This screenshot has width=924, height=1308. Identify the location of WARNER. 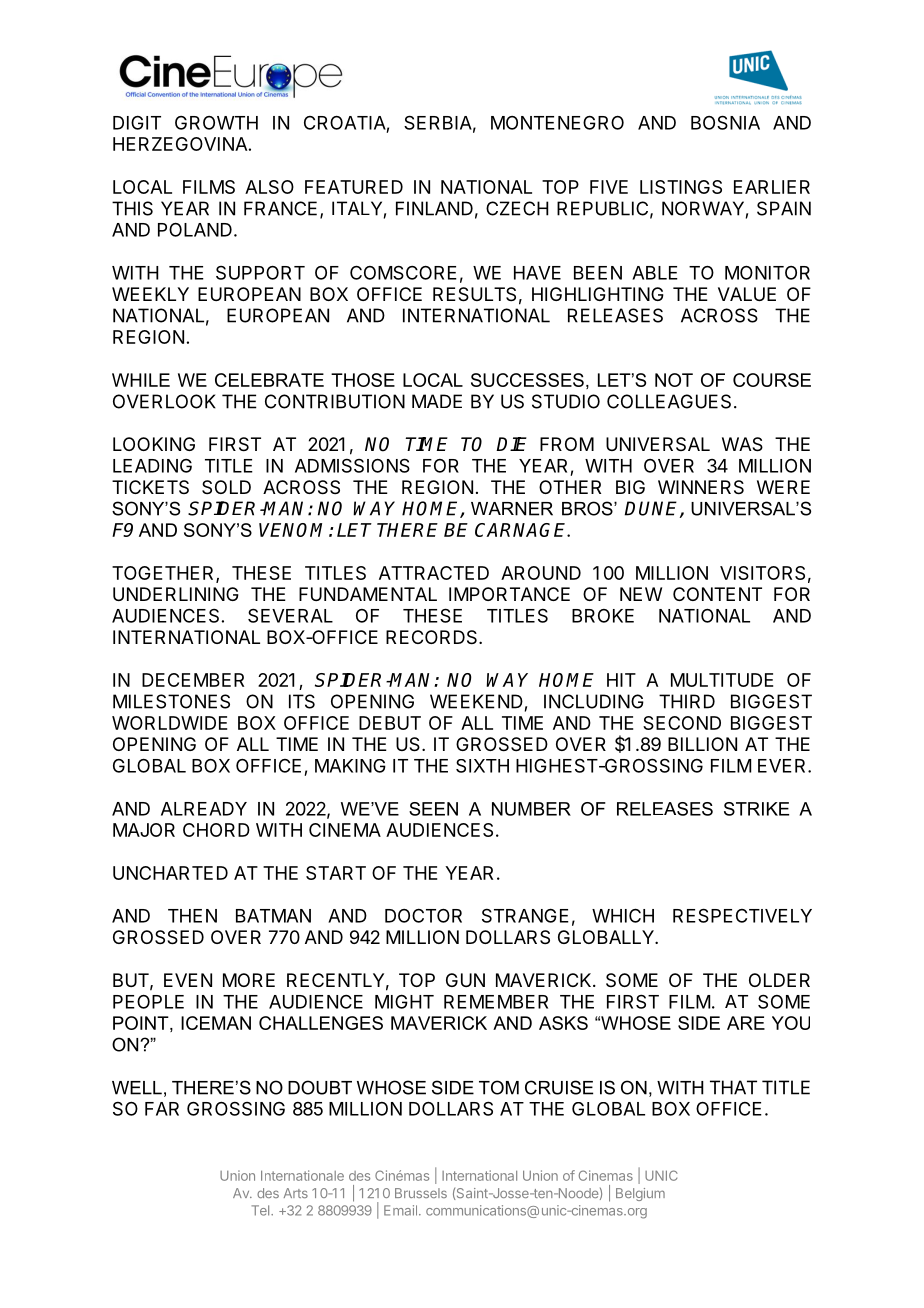
(512, 509).
